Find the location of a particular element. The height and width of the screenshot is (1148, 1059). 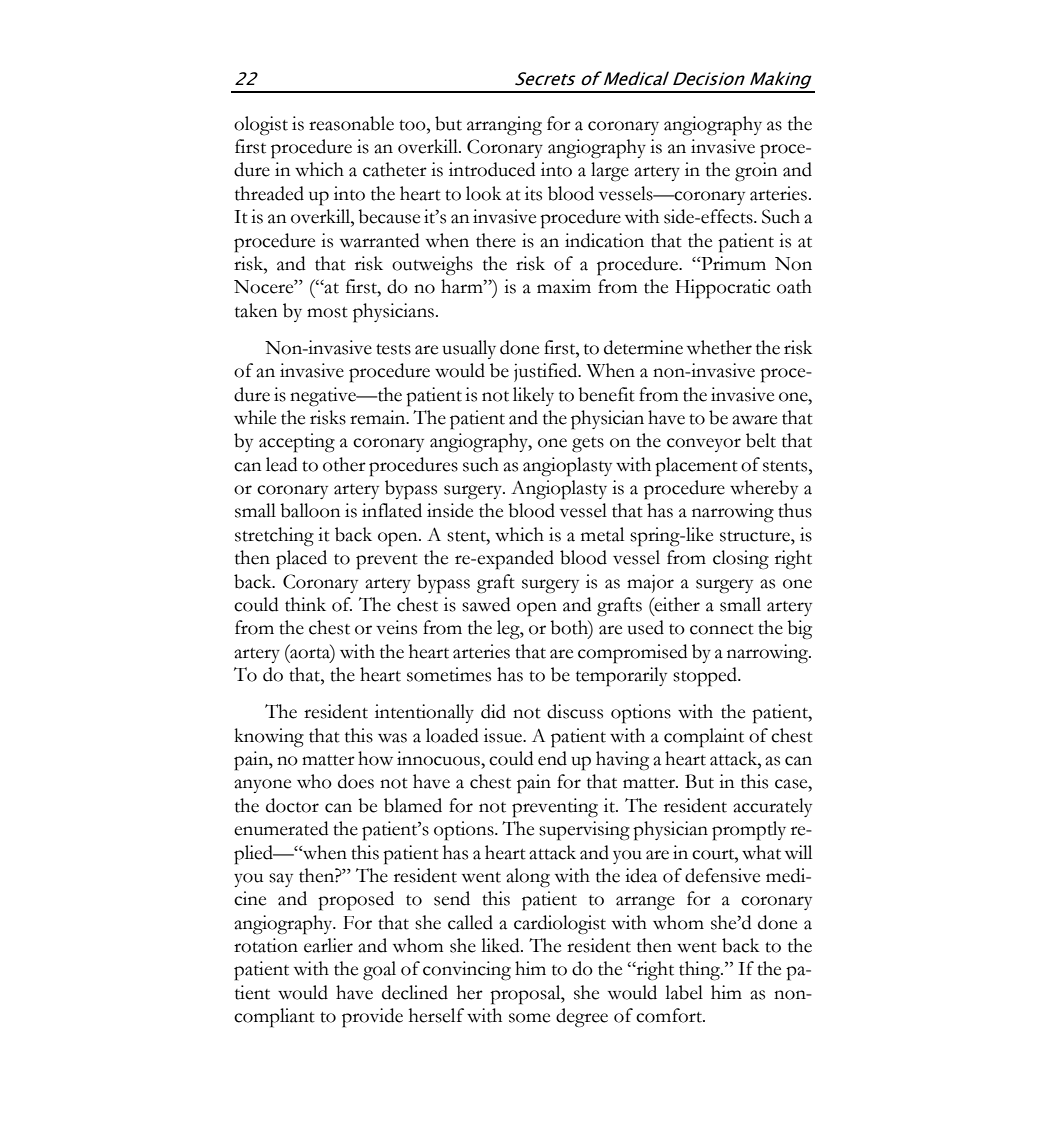

does is located at coordinates (356, 781).
